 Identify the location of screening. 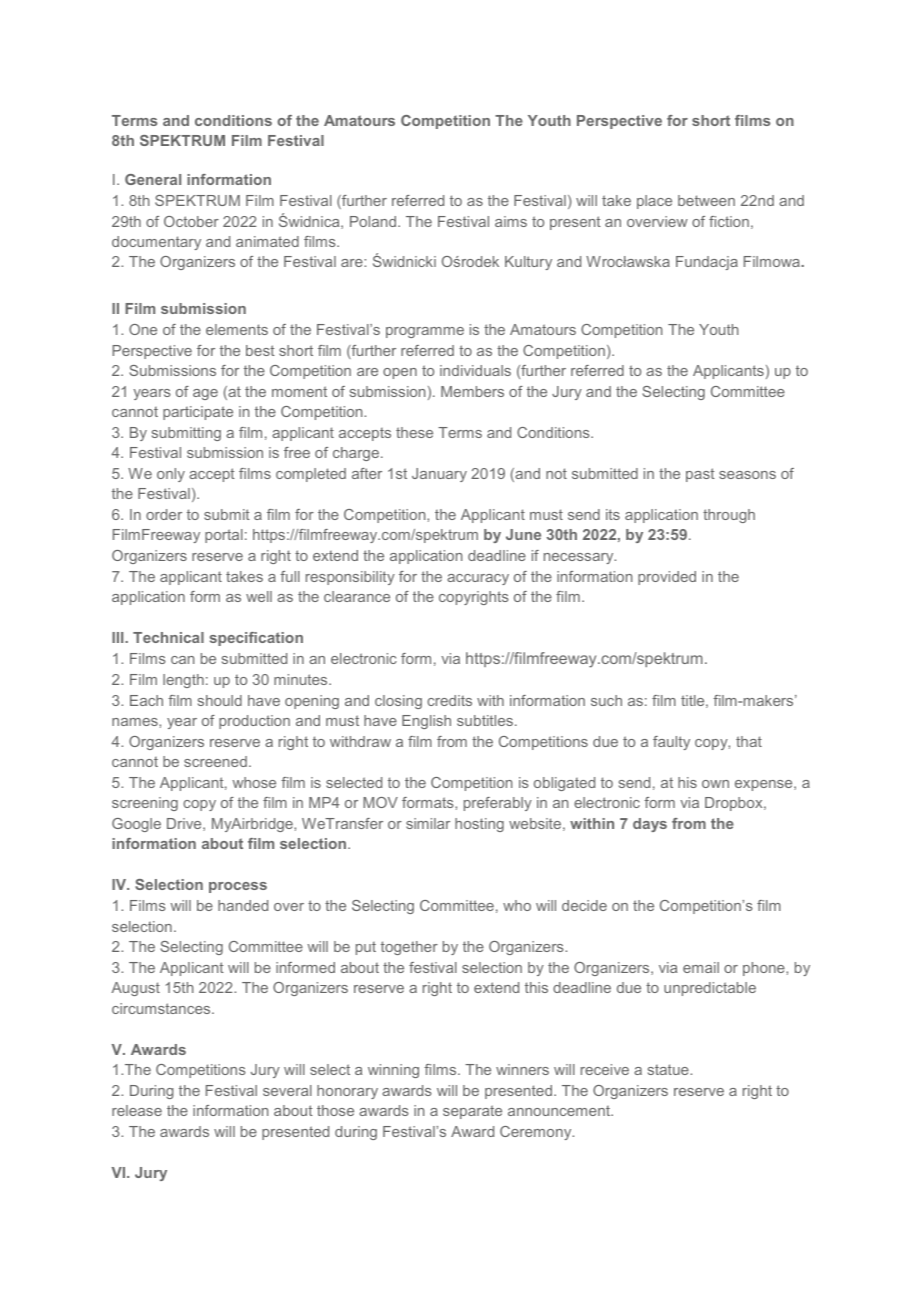
(145, 804).
